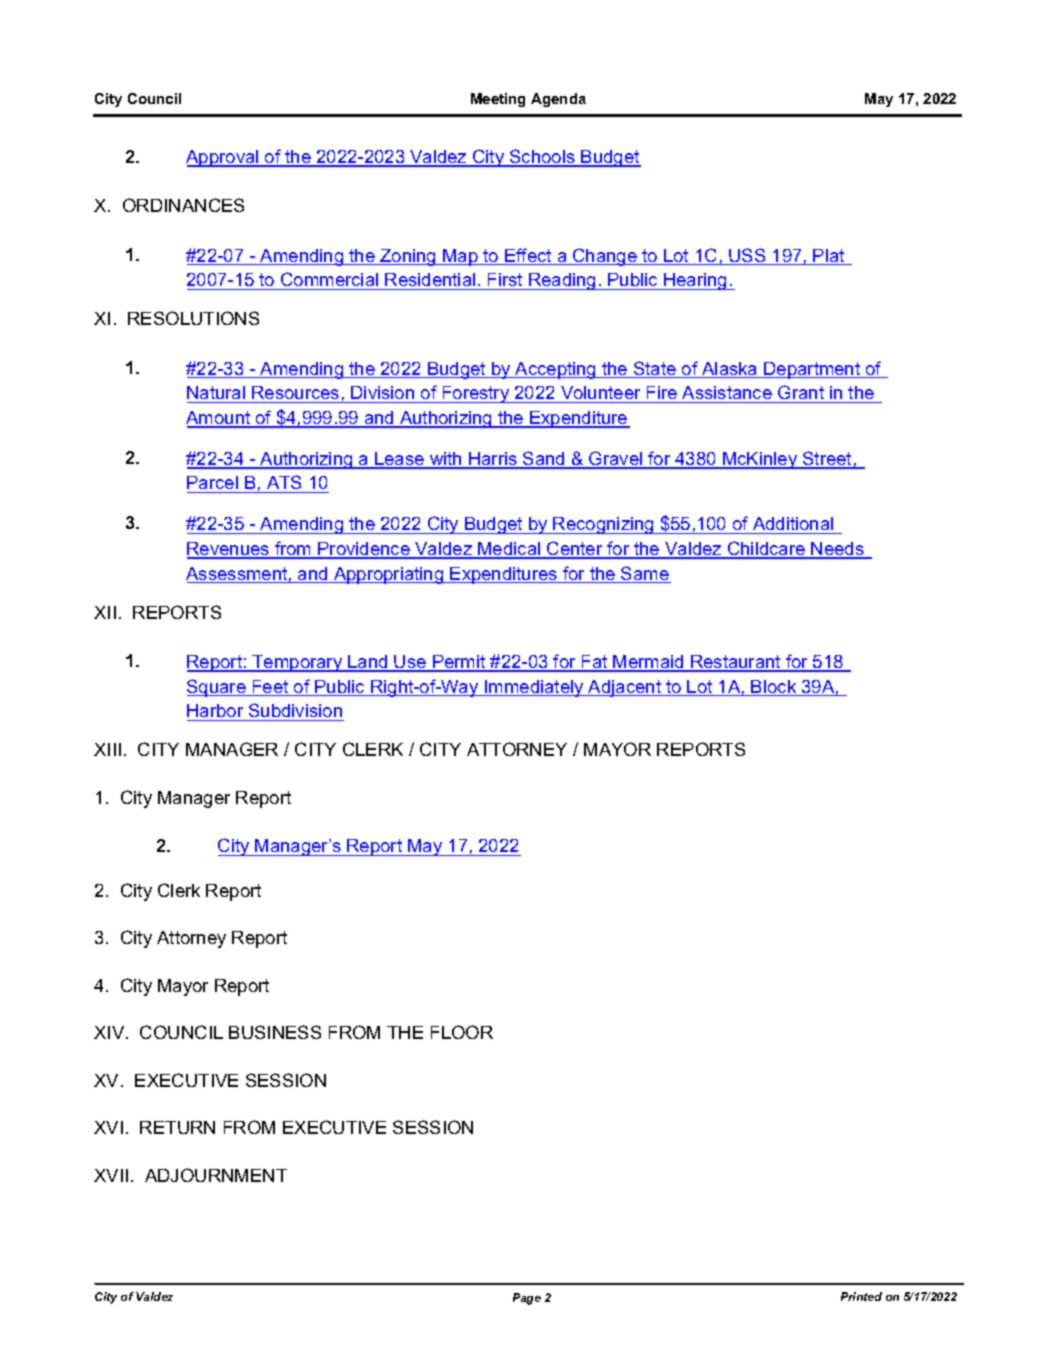  What do you see at coordinates (215, 710) in the screenshot?
I see `Harbor` at bounding box center [215, 710].
